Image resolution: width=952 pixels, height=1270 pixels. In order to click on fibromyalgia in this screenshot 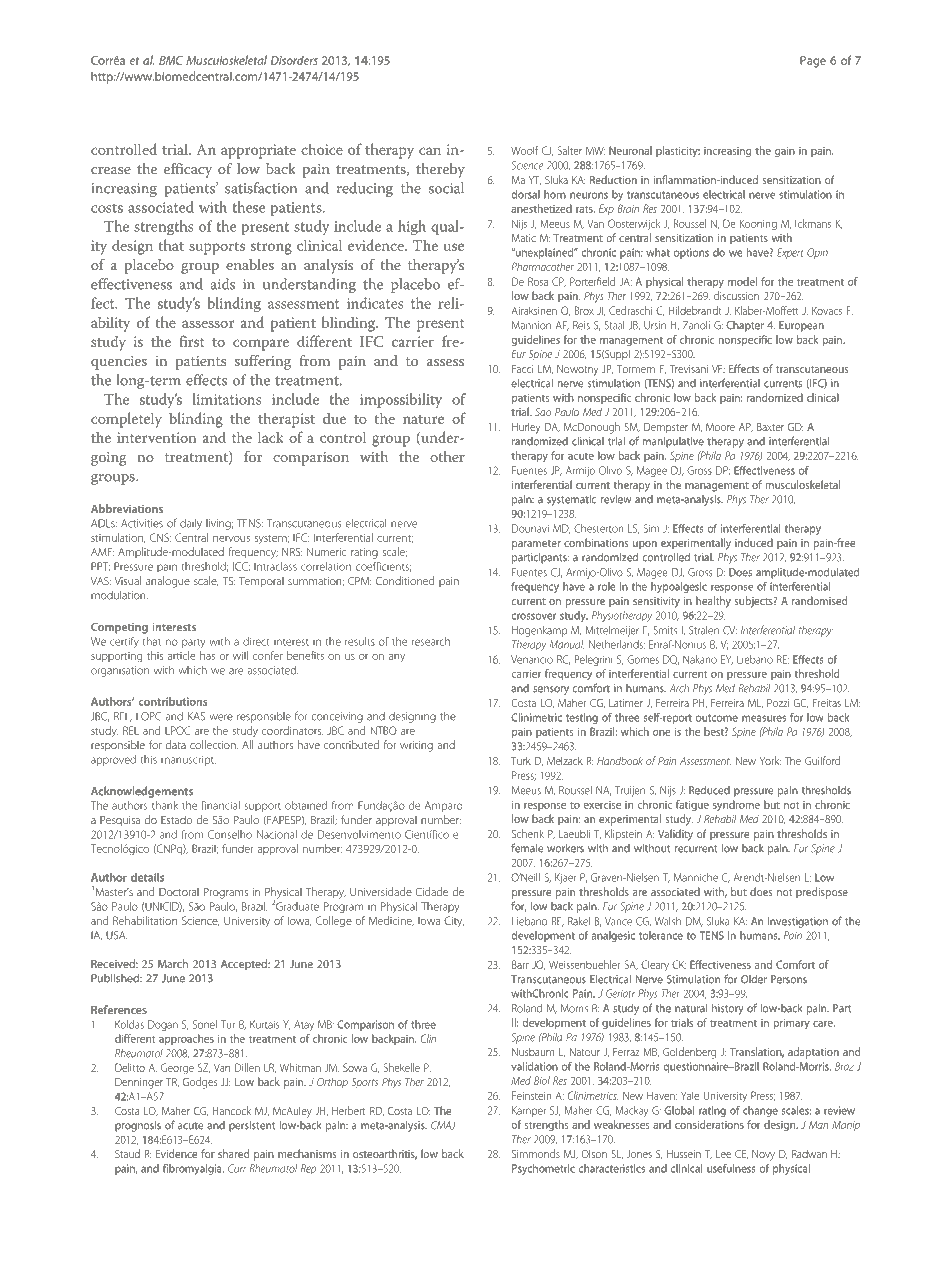, I will do `click(193, 1169)`.
